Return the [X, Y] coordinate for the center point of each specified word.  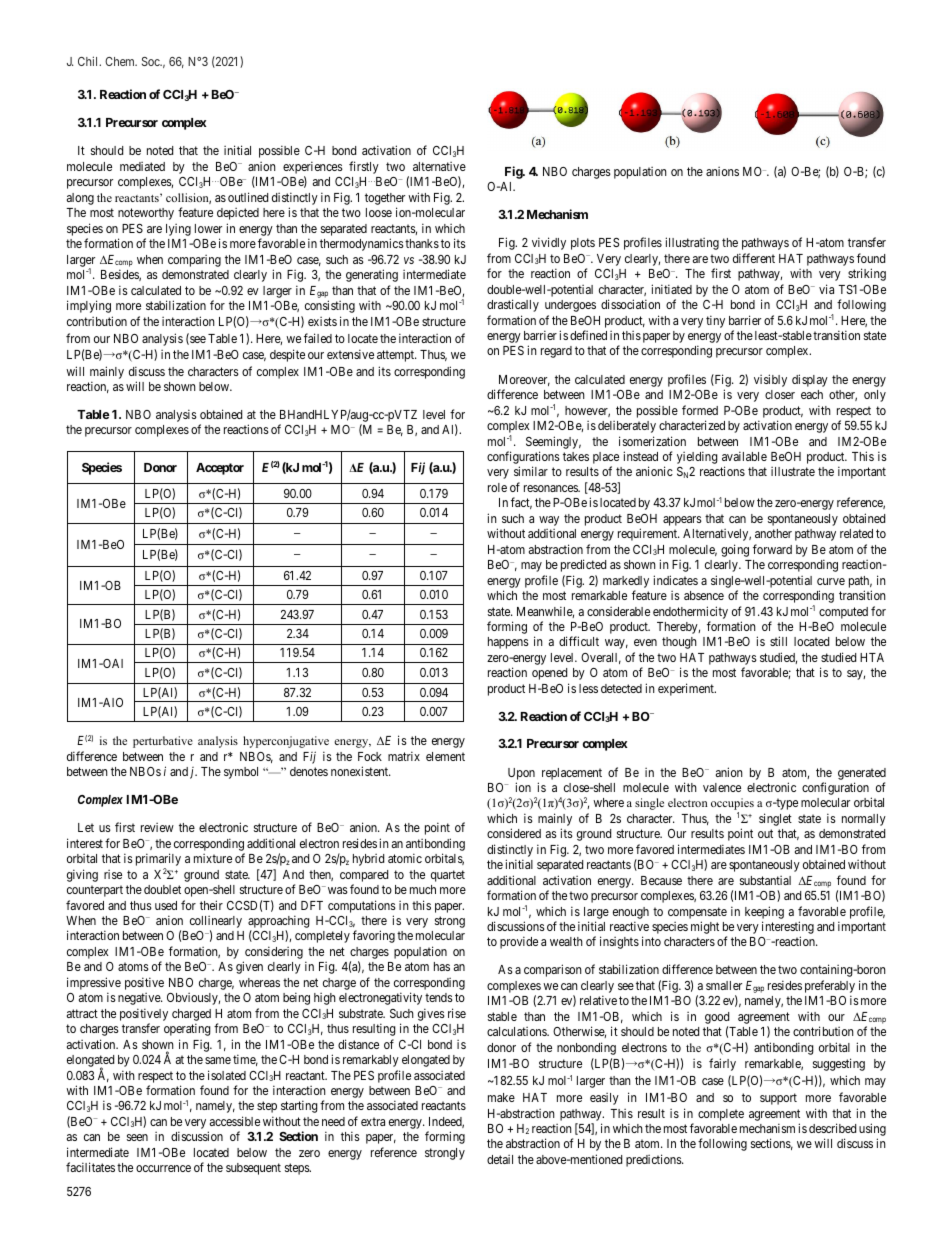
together [385, 199]
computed [843, 613]
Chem [121, 61]
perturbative [163, 742]
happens [508, 643]
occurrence [163, 1168]
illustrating [692, 243]
